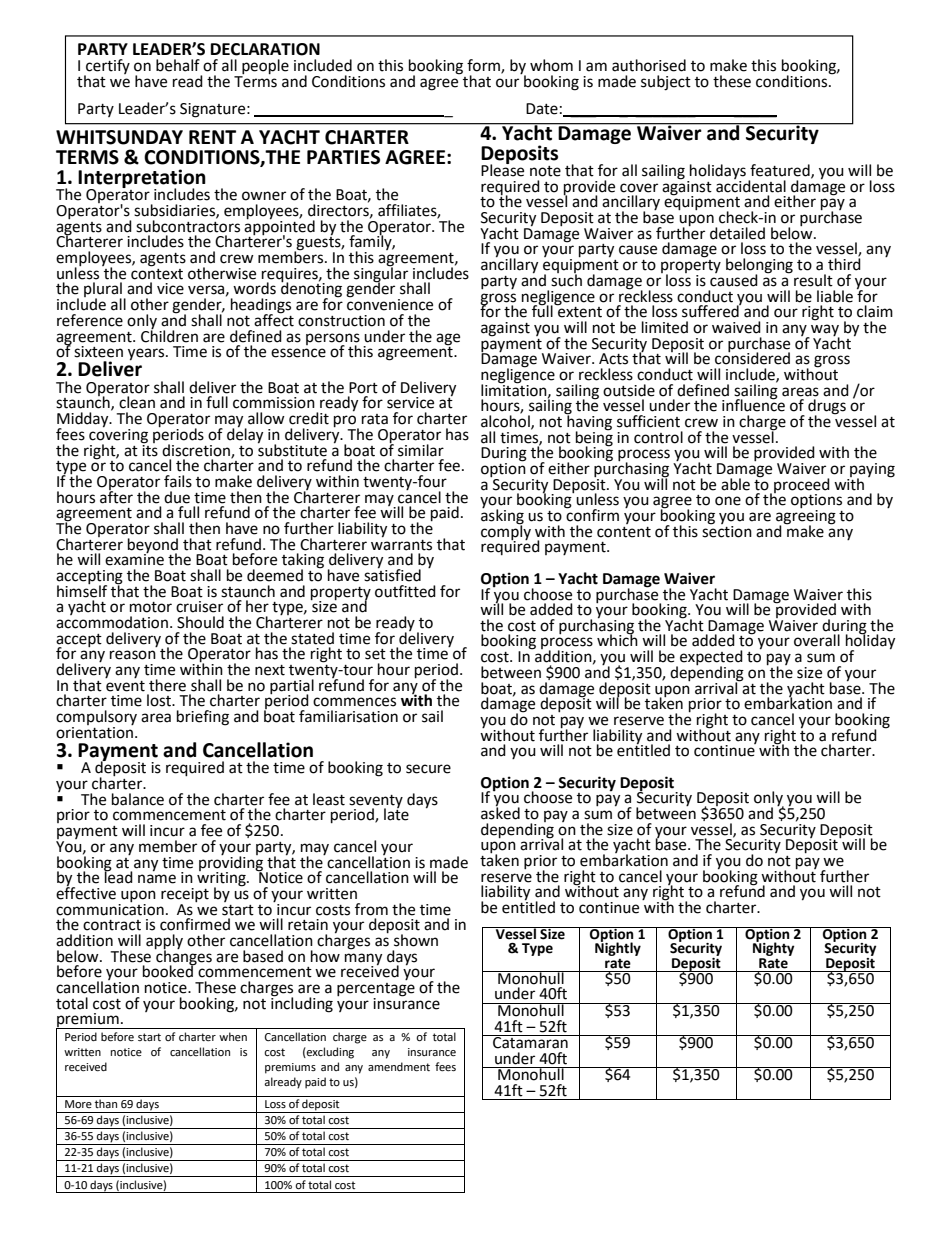 Image resolution: width=952 pixels, height=1233 pixels. I want to click on asked, so click(500, 812).
